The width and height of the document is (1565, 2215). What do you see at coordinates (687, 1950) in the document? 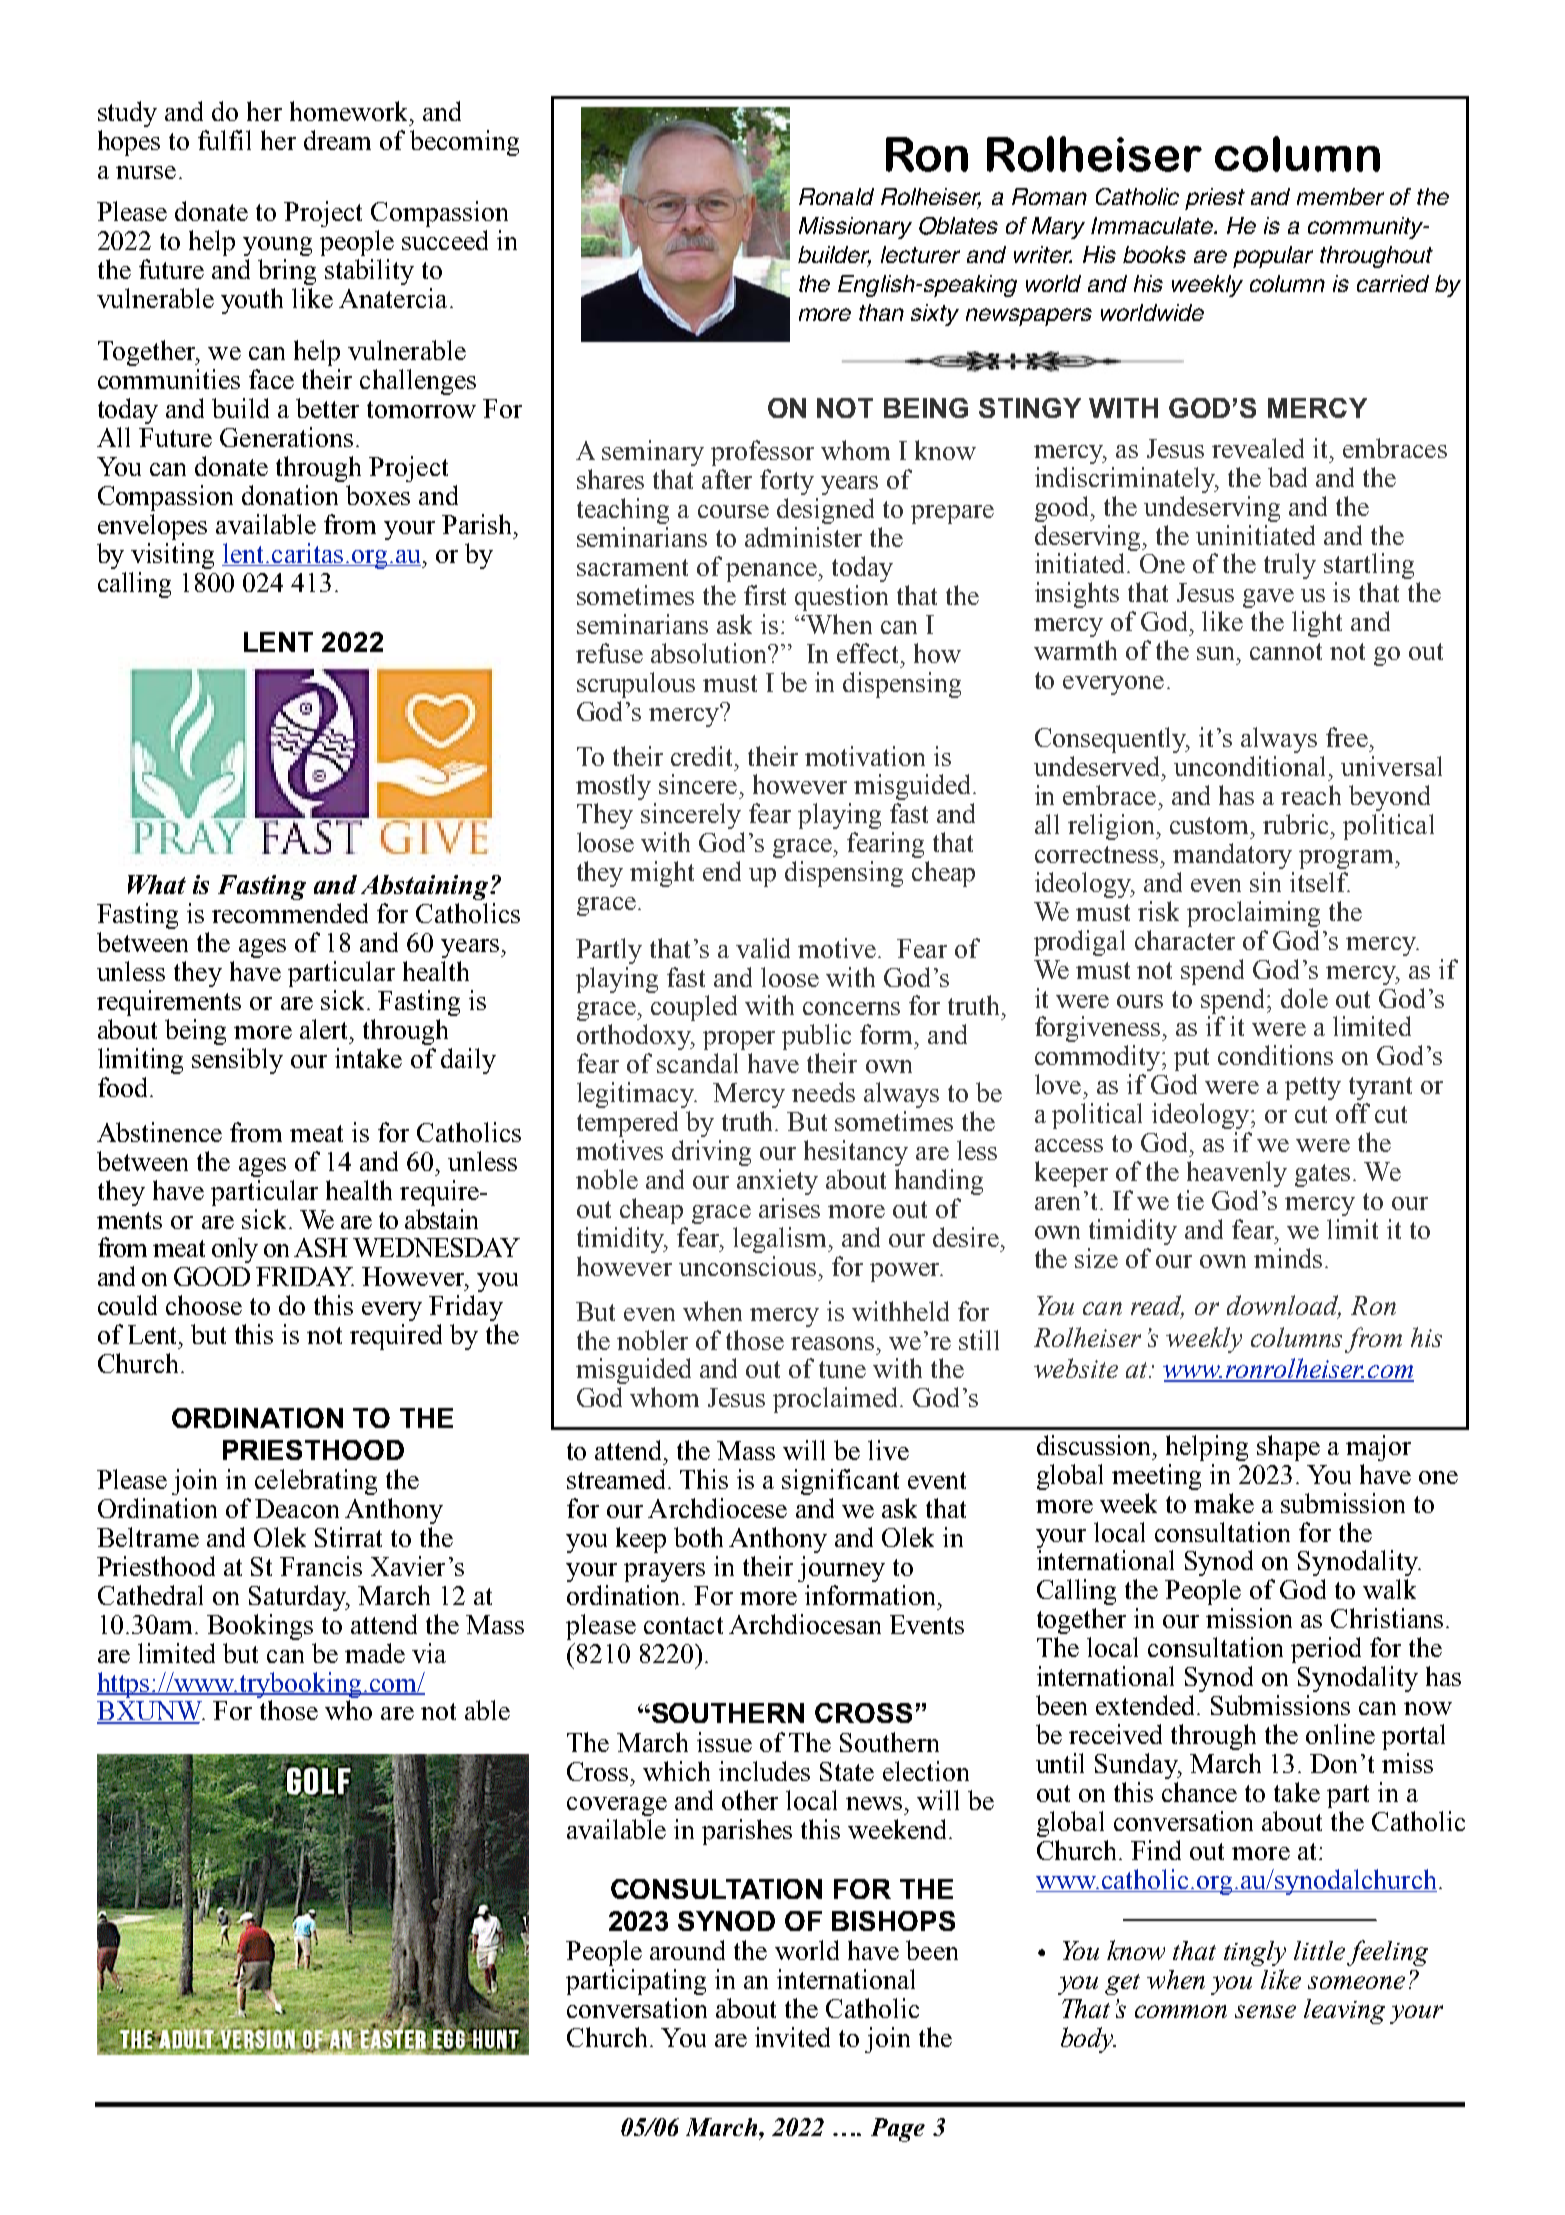
I see `around` at bounding box center [687, 1950].
